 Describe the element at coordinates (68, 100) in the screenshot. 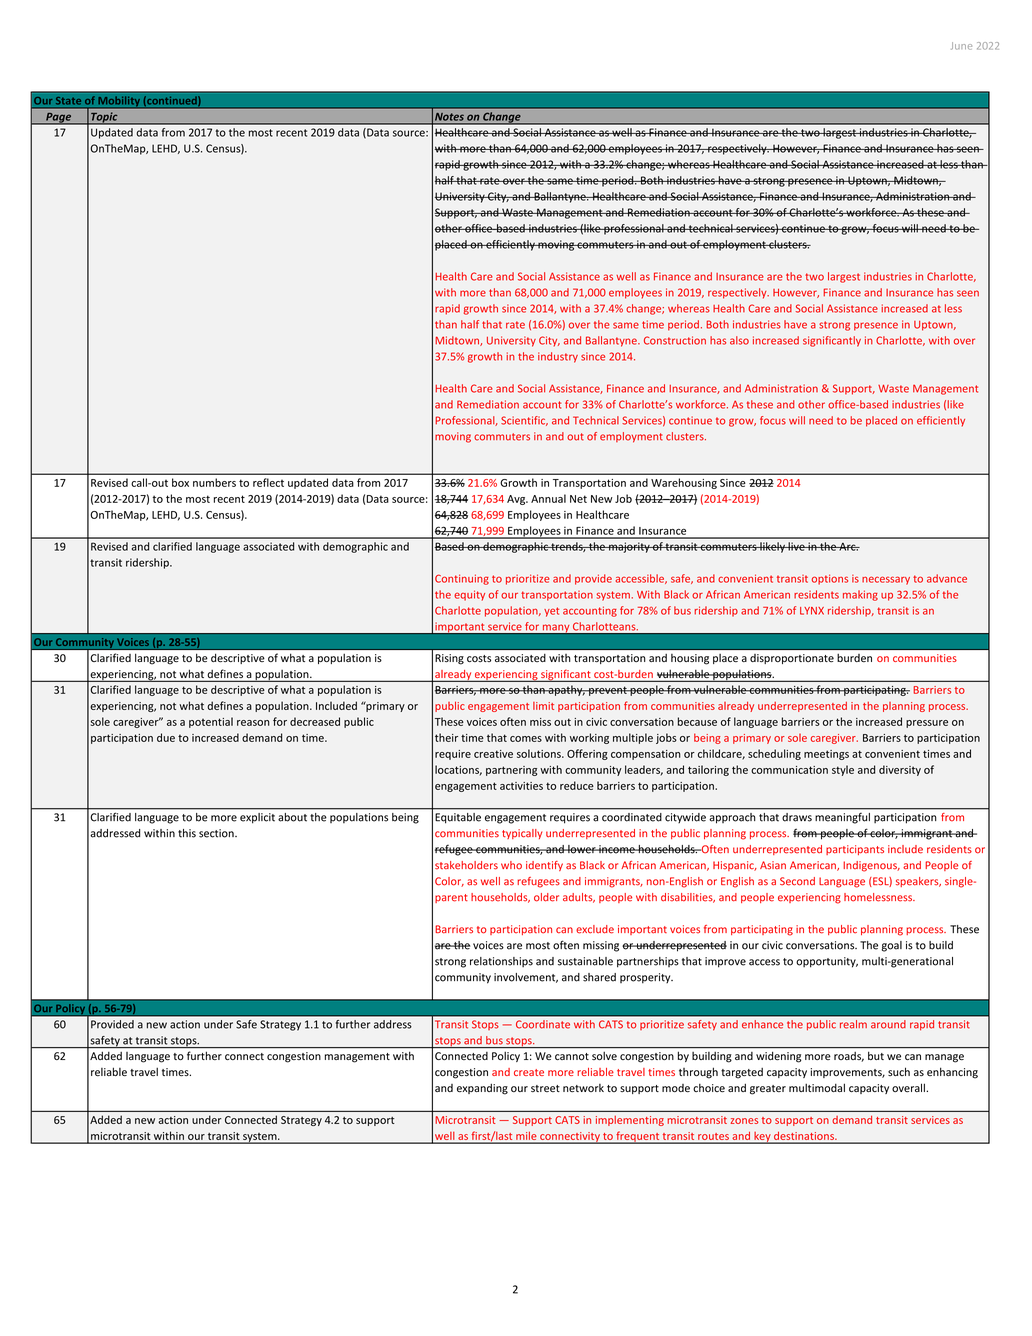

I see `State` at that location.
